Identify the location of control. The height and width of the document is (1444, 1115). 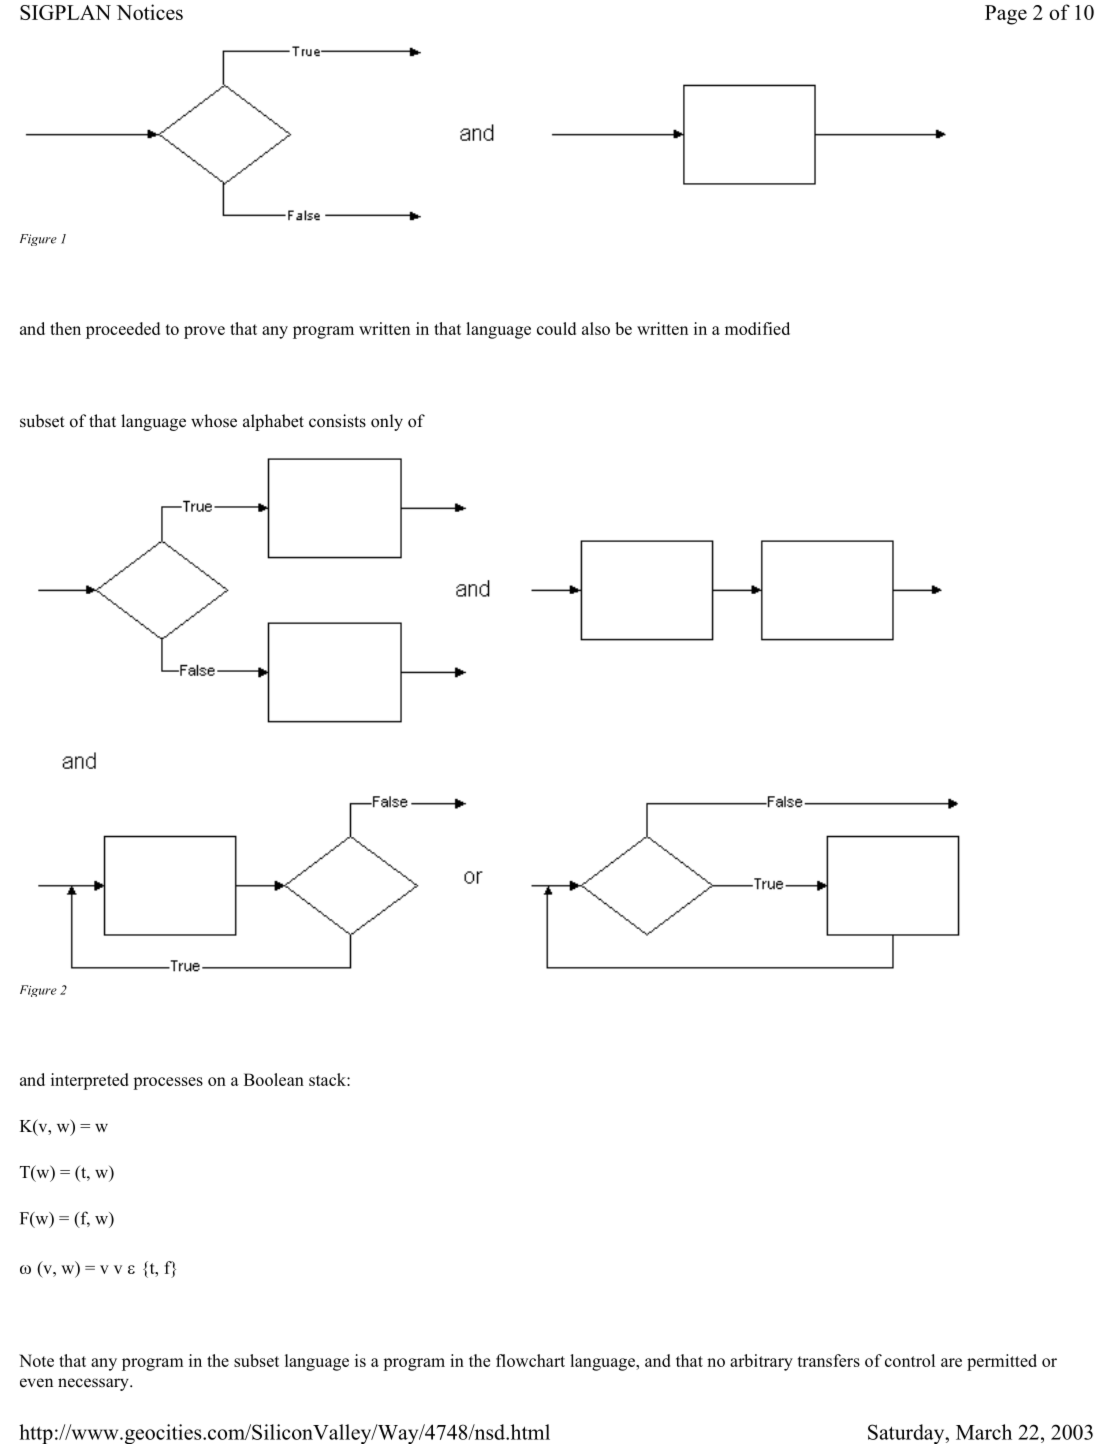
(910, 1360).
